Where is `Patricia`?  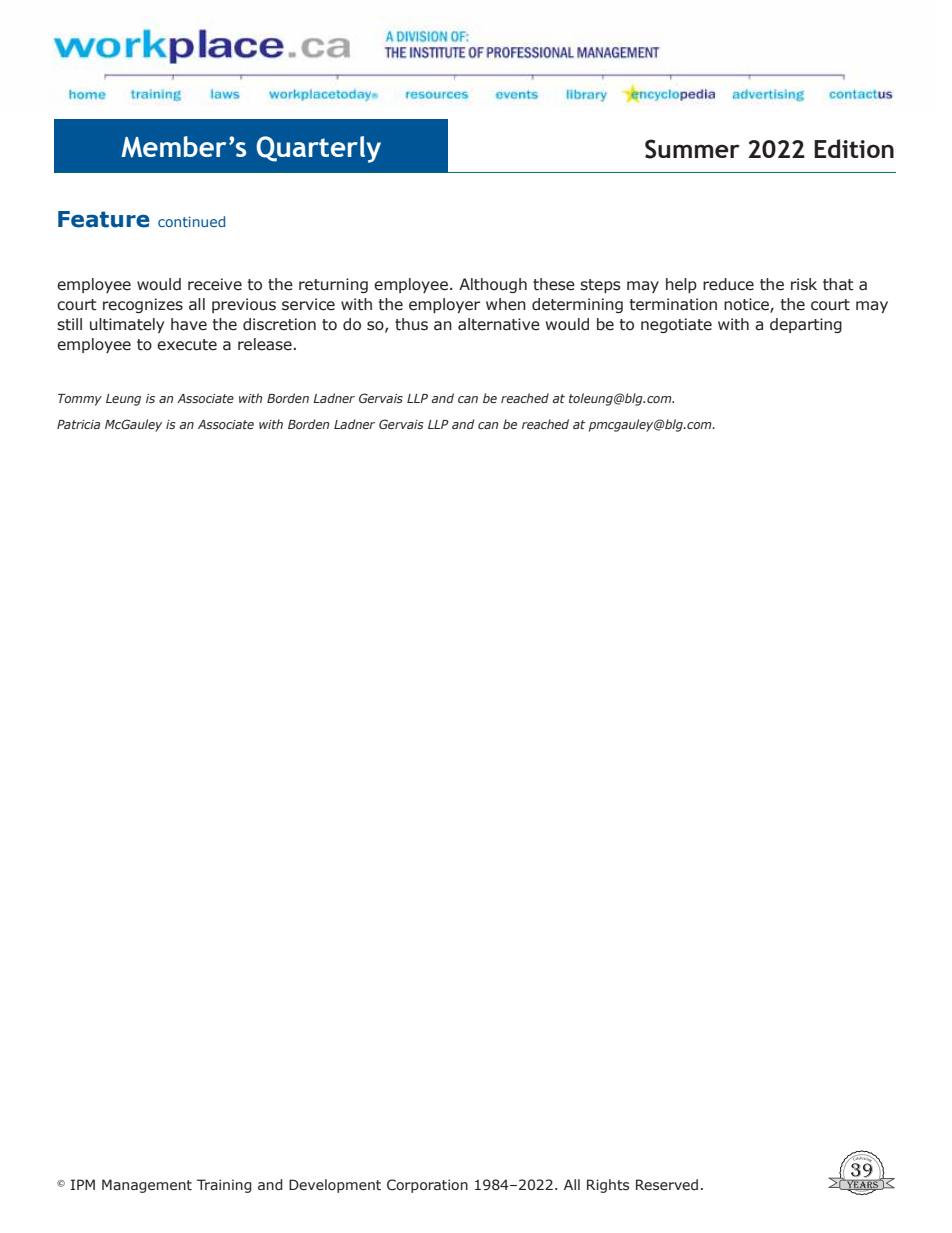
Patricia is located at coordinates (78, 424).
